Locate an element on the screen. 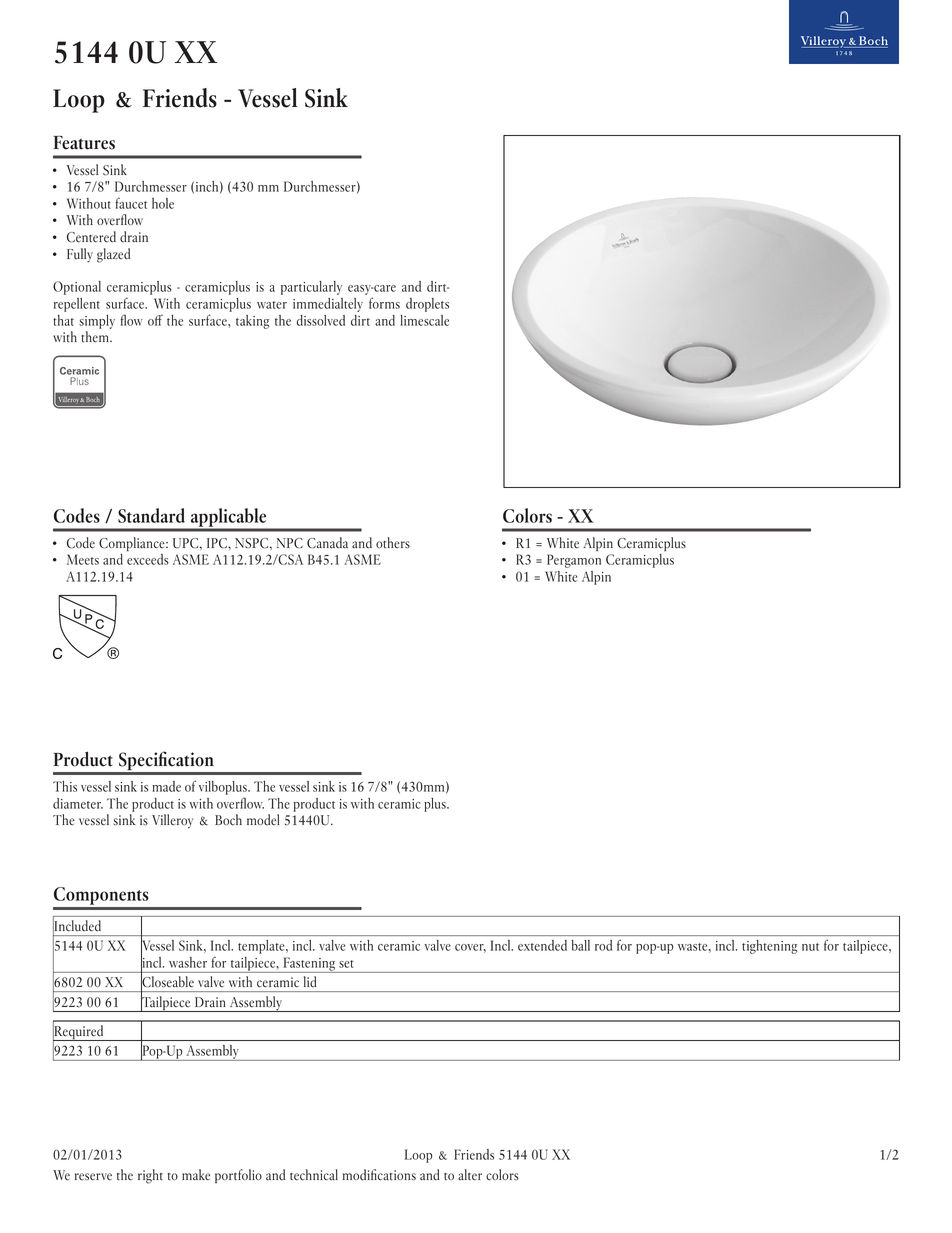  alter is located at coordinates (470, 1175).
